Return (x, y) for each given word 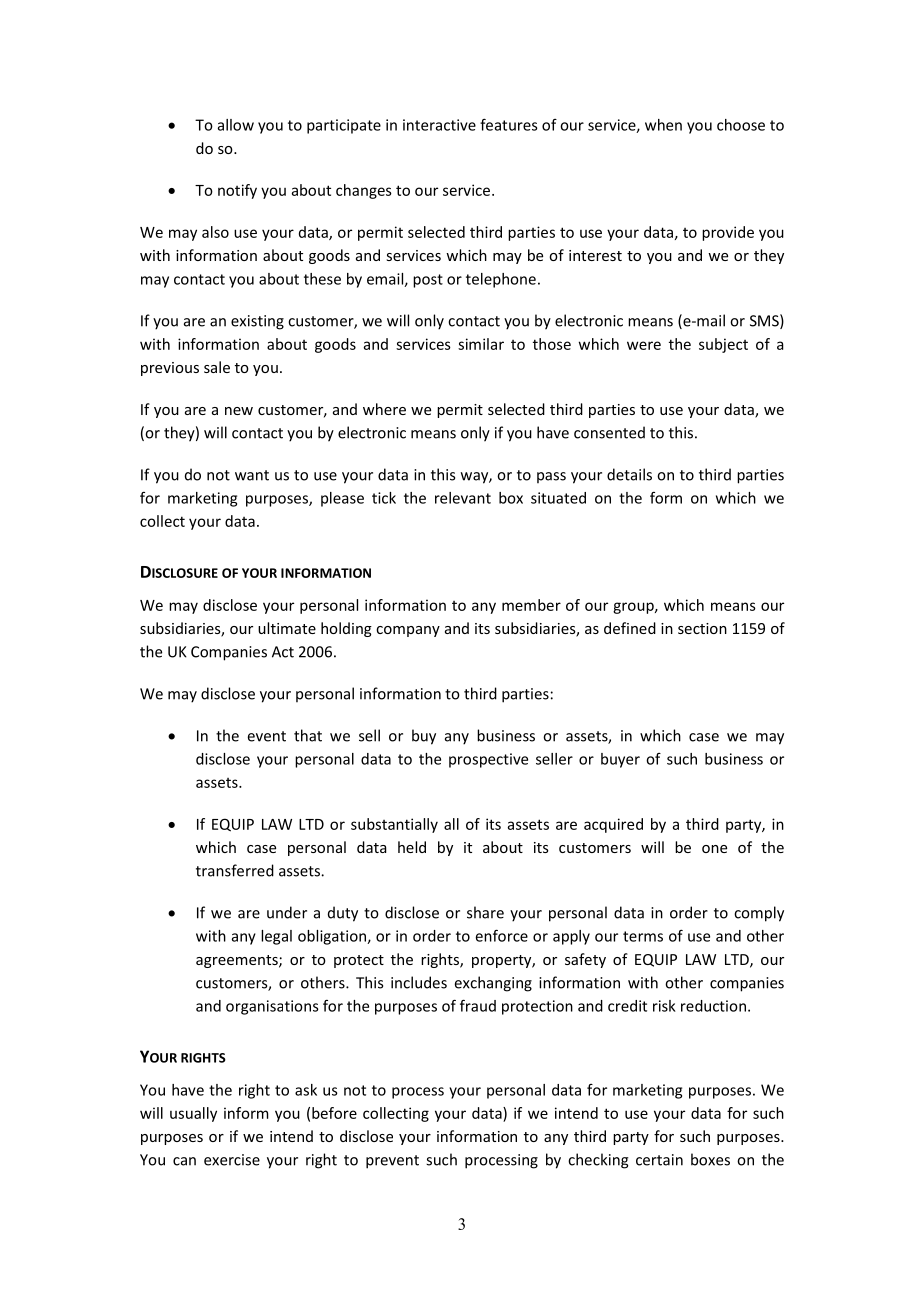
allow (236, 125)
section (702, 628)
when (663, 125)
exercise (232, 1160)
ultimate (287, 628)
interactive (439, 125)
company (408, 631)
